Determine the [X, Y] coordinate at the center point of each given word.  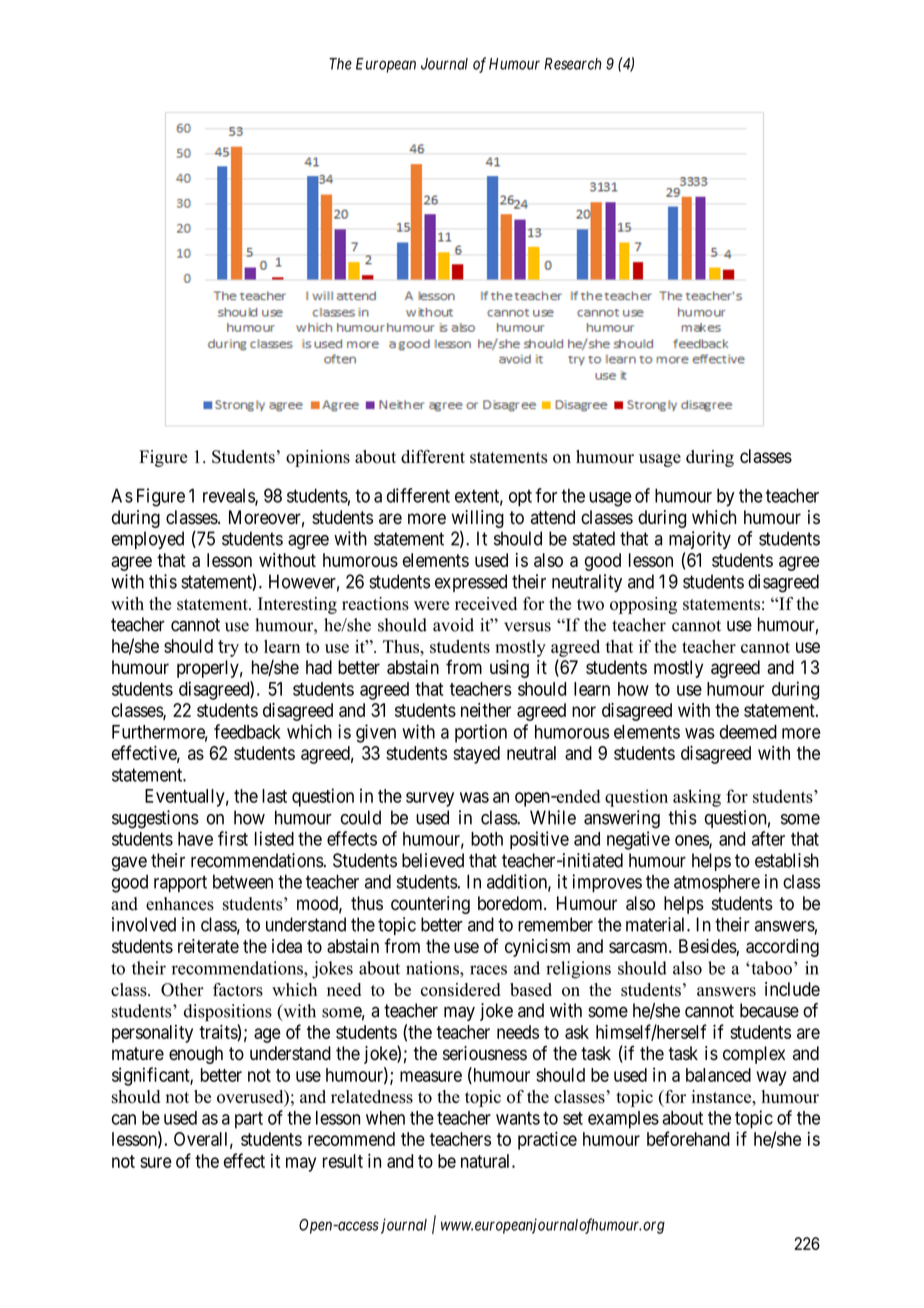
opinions [318, 458]
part [249, 1120]
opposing [643, 605]
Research [573, 64]
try [228, 648]
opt [520, 498]
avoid [453, 625]
